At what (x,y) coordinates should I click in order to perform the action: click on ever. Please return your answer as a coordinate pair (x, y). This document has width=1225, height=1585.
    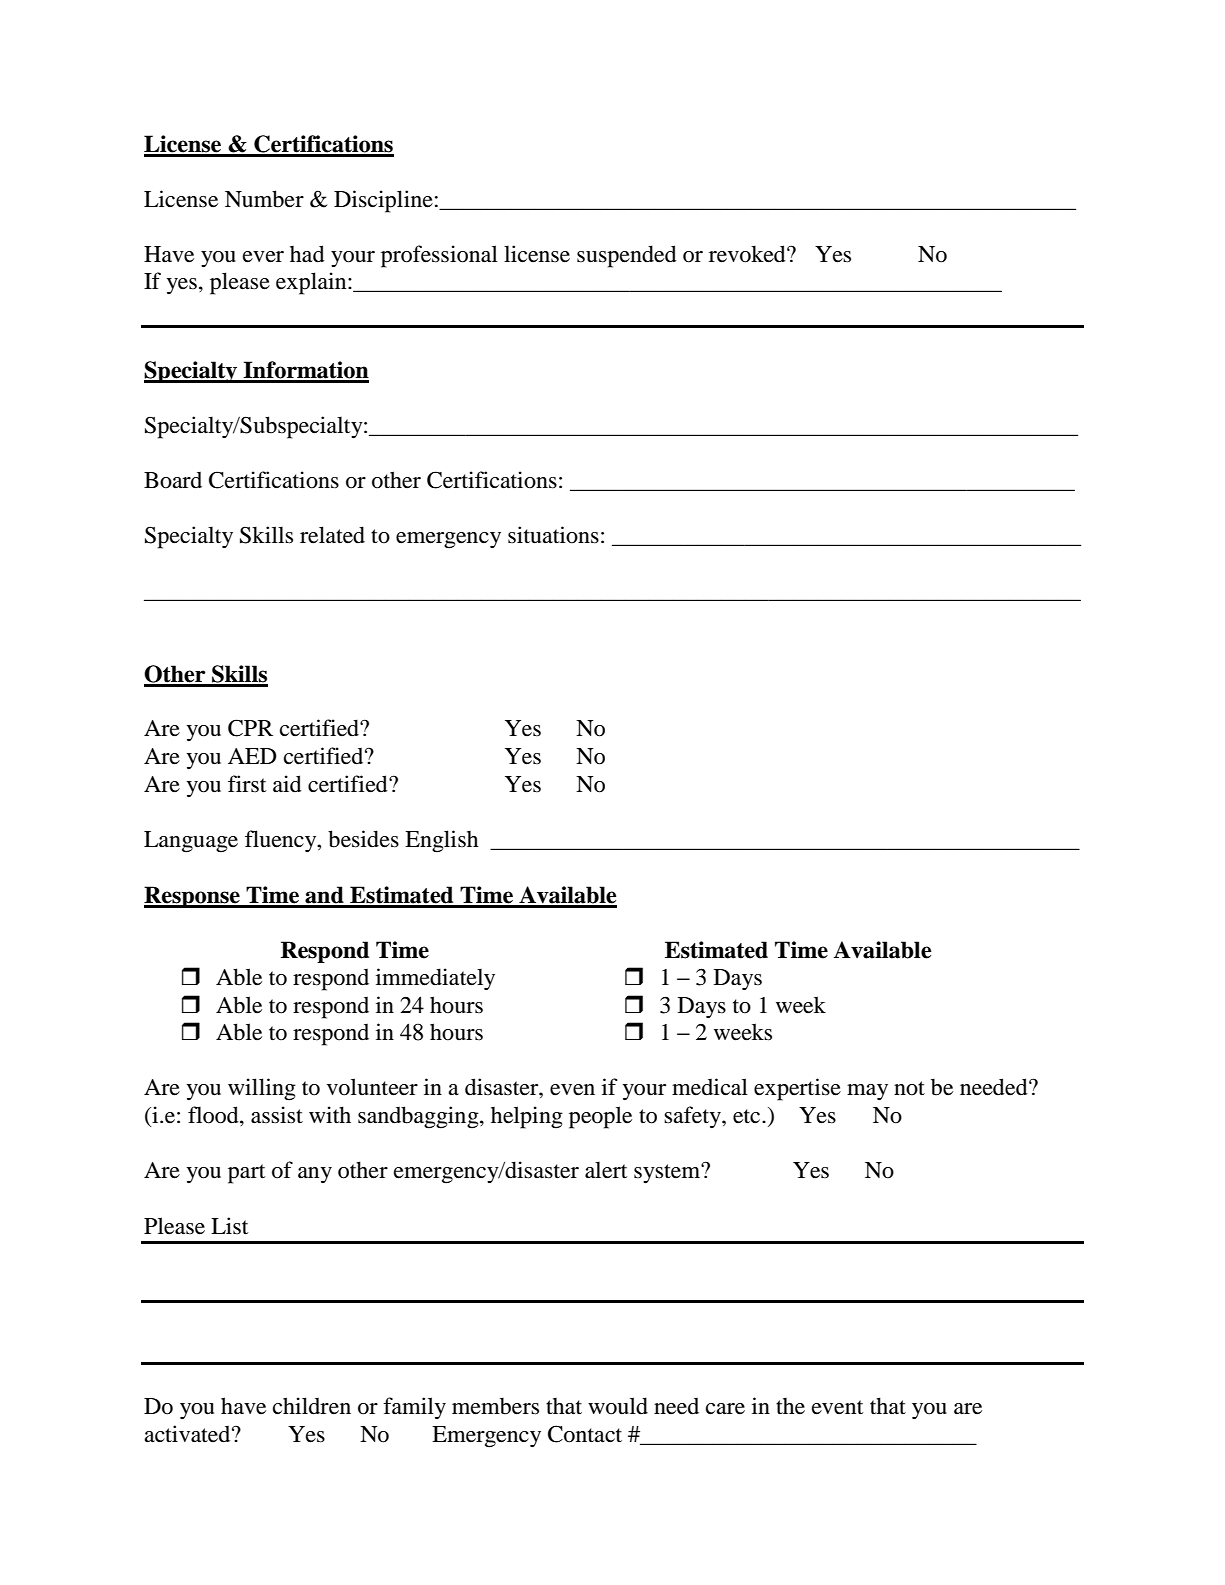
    Looking at the image, I should click on (263, 257).
